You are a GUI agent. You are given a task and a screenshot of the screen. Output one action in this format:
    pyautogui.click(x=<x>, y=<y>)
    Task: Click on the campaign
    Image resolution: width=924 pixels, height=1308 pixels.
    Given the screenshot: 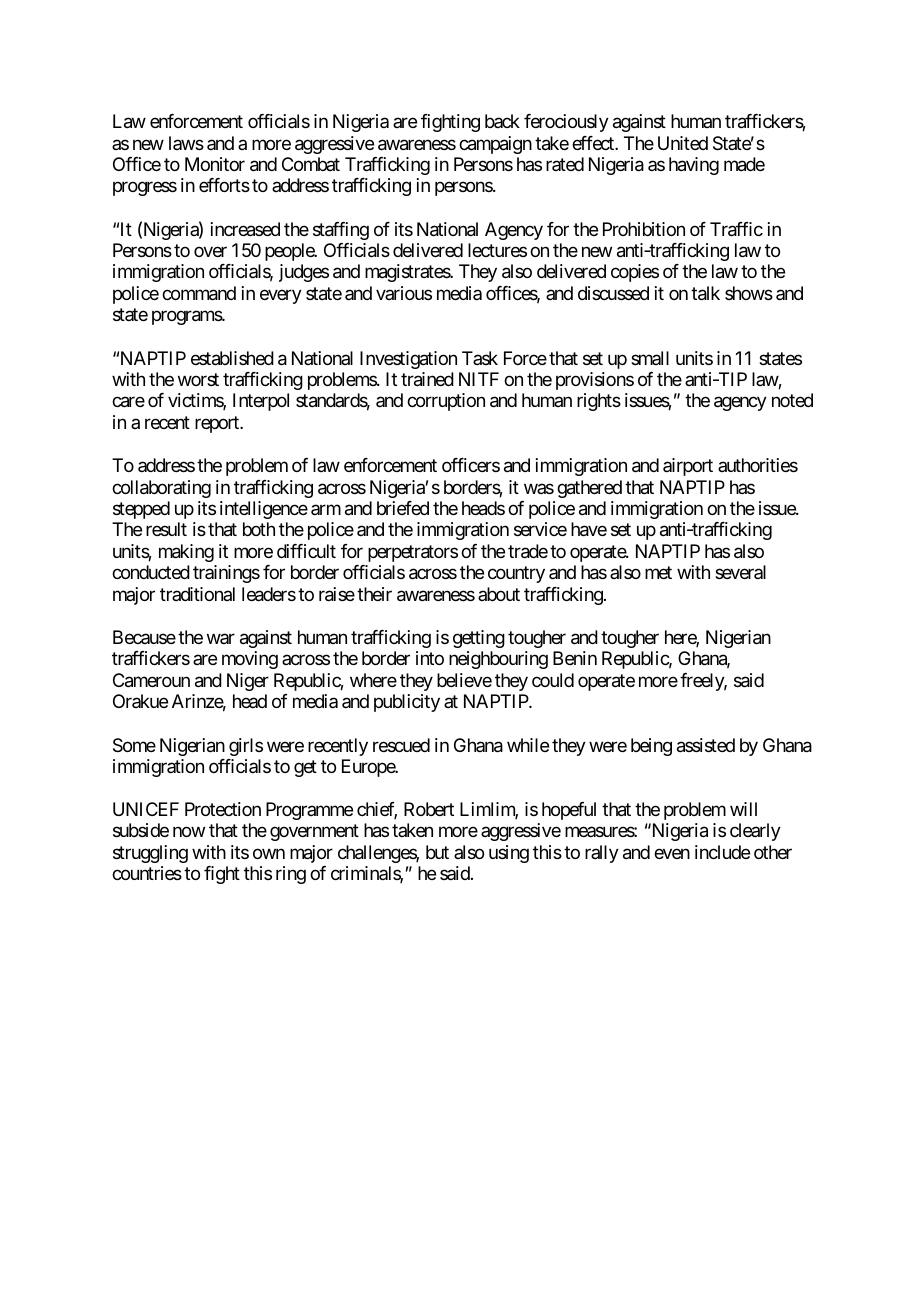 What is the action you would take?
    pyautogui.click(x=495, y=145)
